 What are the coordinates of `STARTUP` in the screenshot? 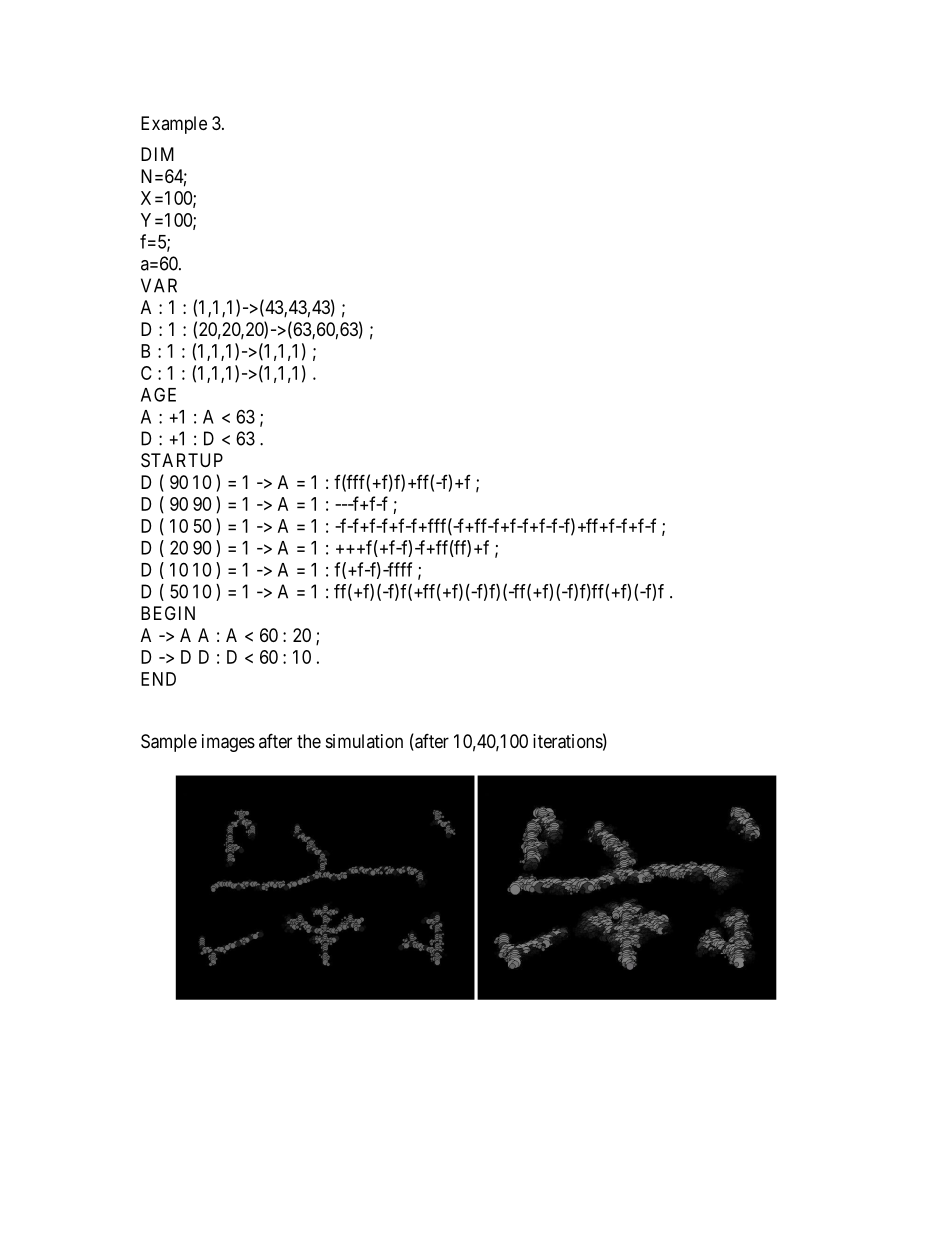 It's located at (182, 460).
